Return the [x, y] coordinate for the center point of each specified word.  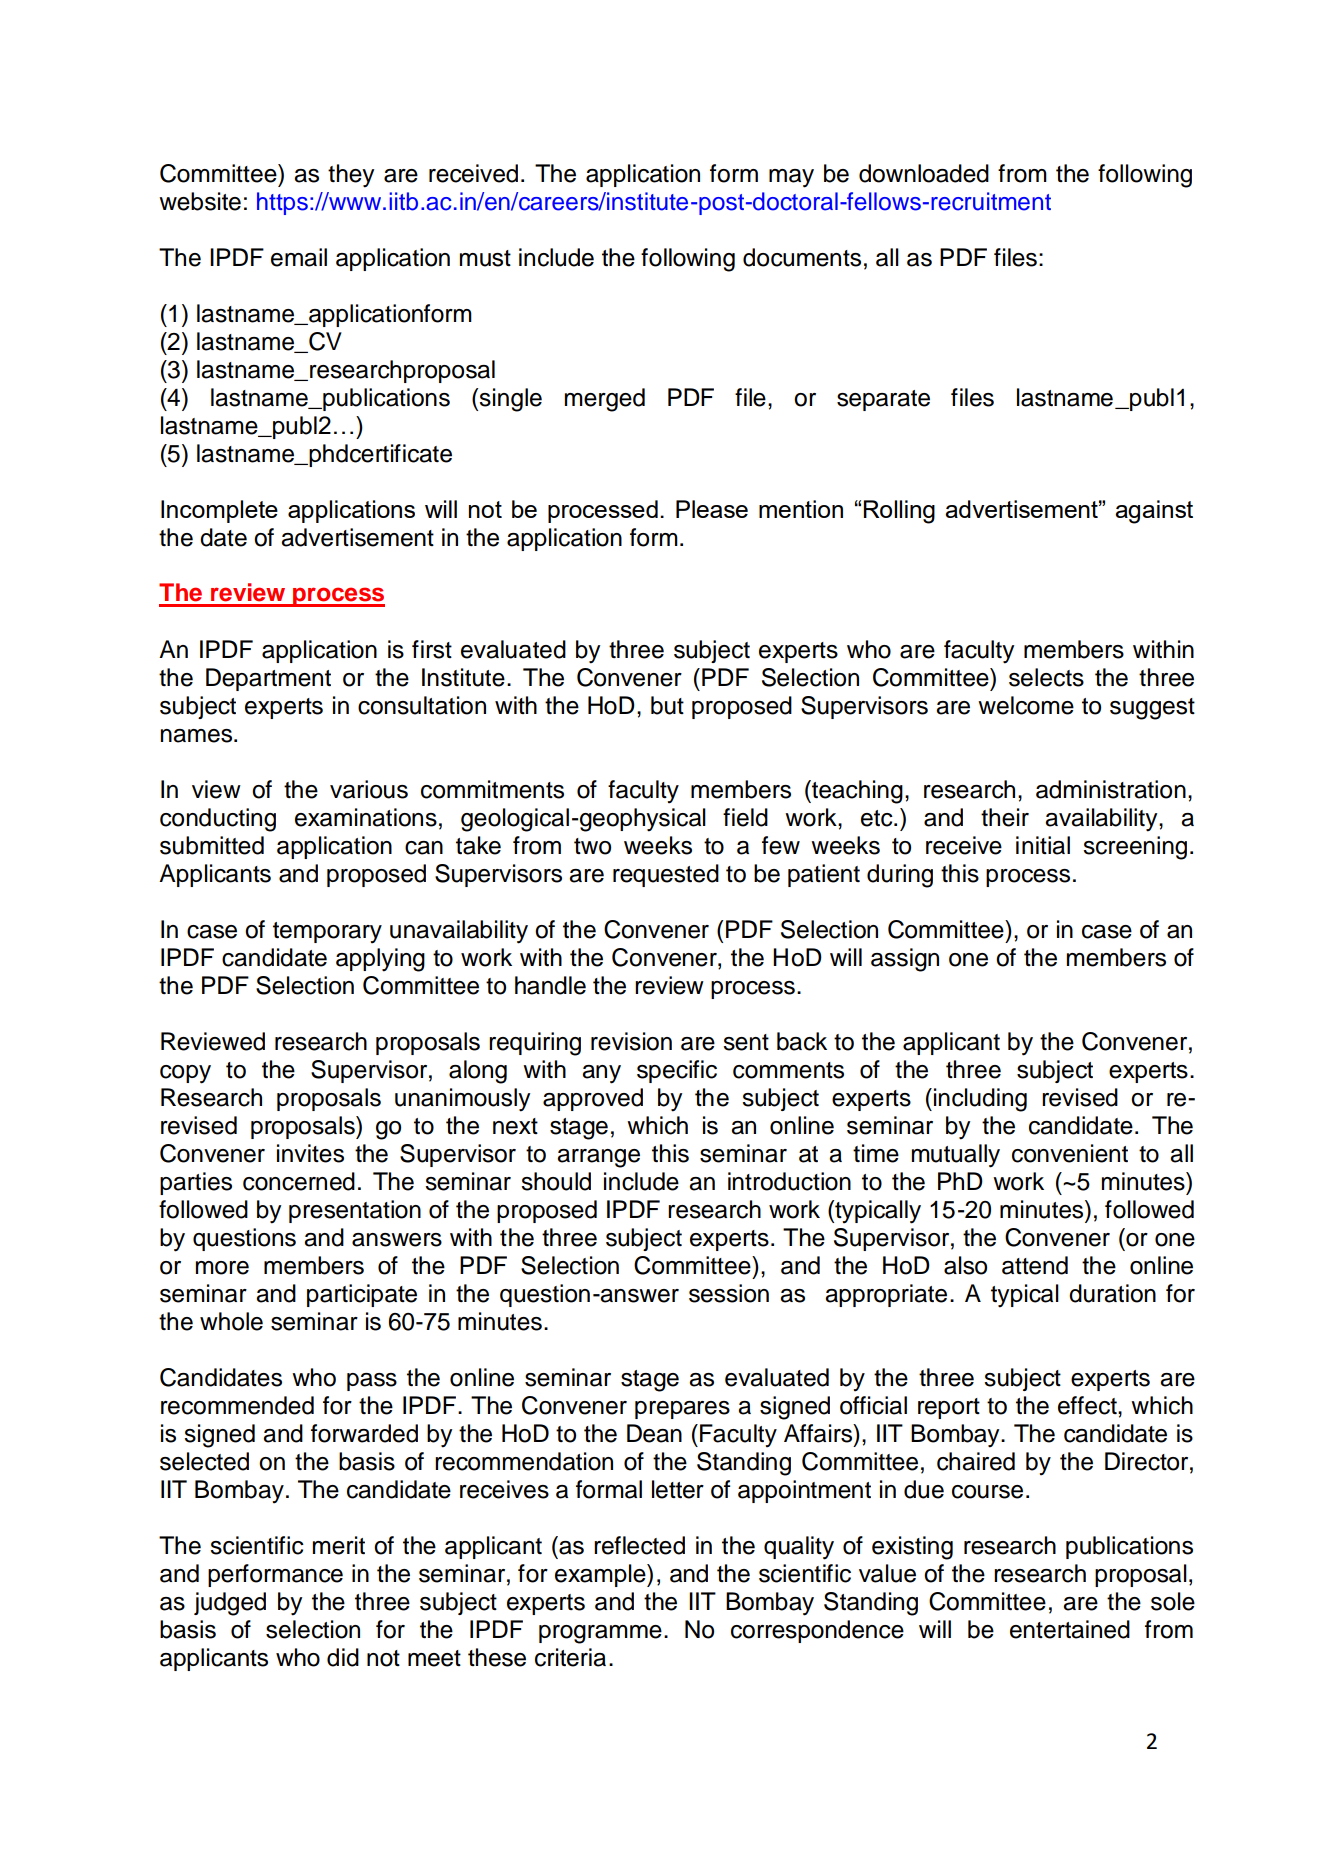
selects [1046, 677]
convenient [1070, 1153]
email [299, 257]
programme [600, 1634]
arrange [598, 1158]
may [791, 178]
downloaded [924, 173]
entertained [1070, 1629]
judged [230, 1604]
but [667, 705]
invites [310, 1153]
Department [268, 679]
